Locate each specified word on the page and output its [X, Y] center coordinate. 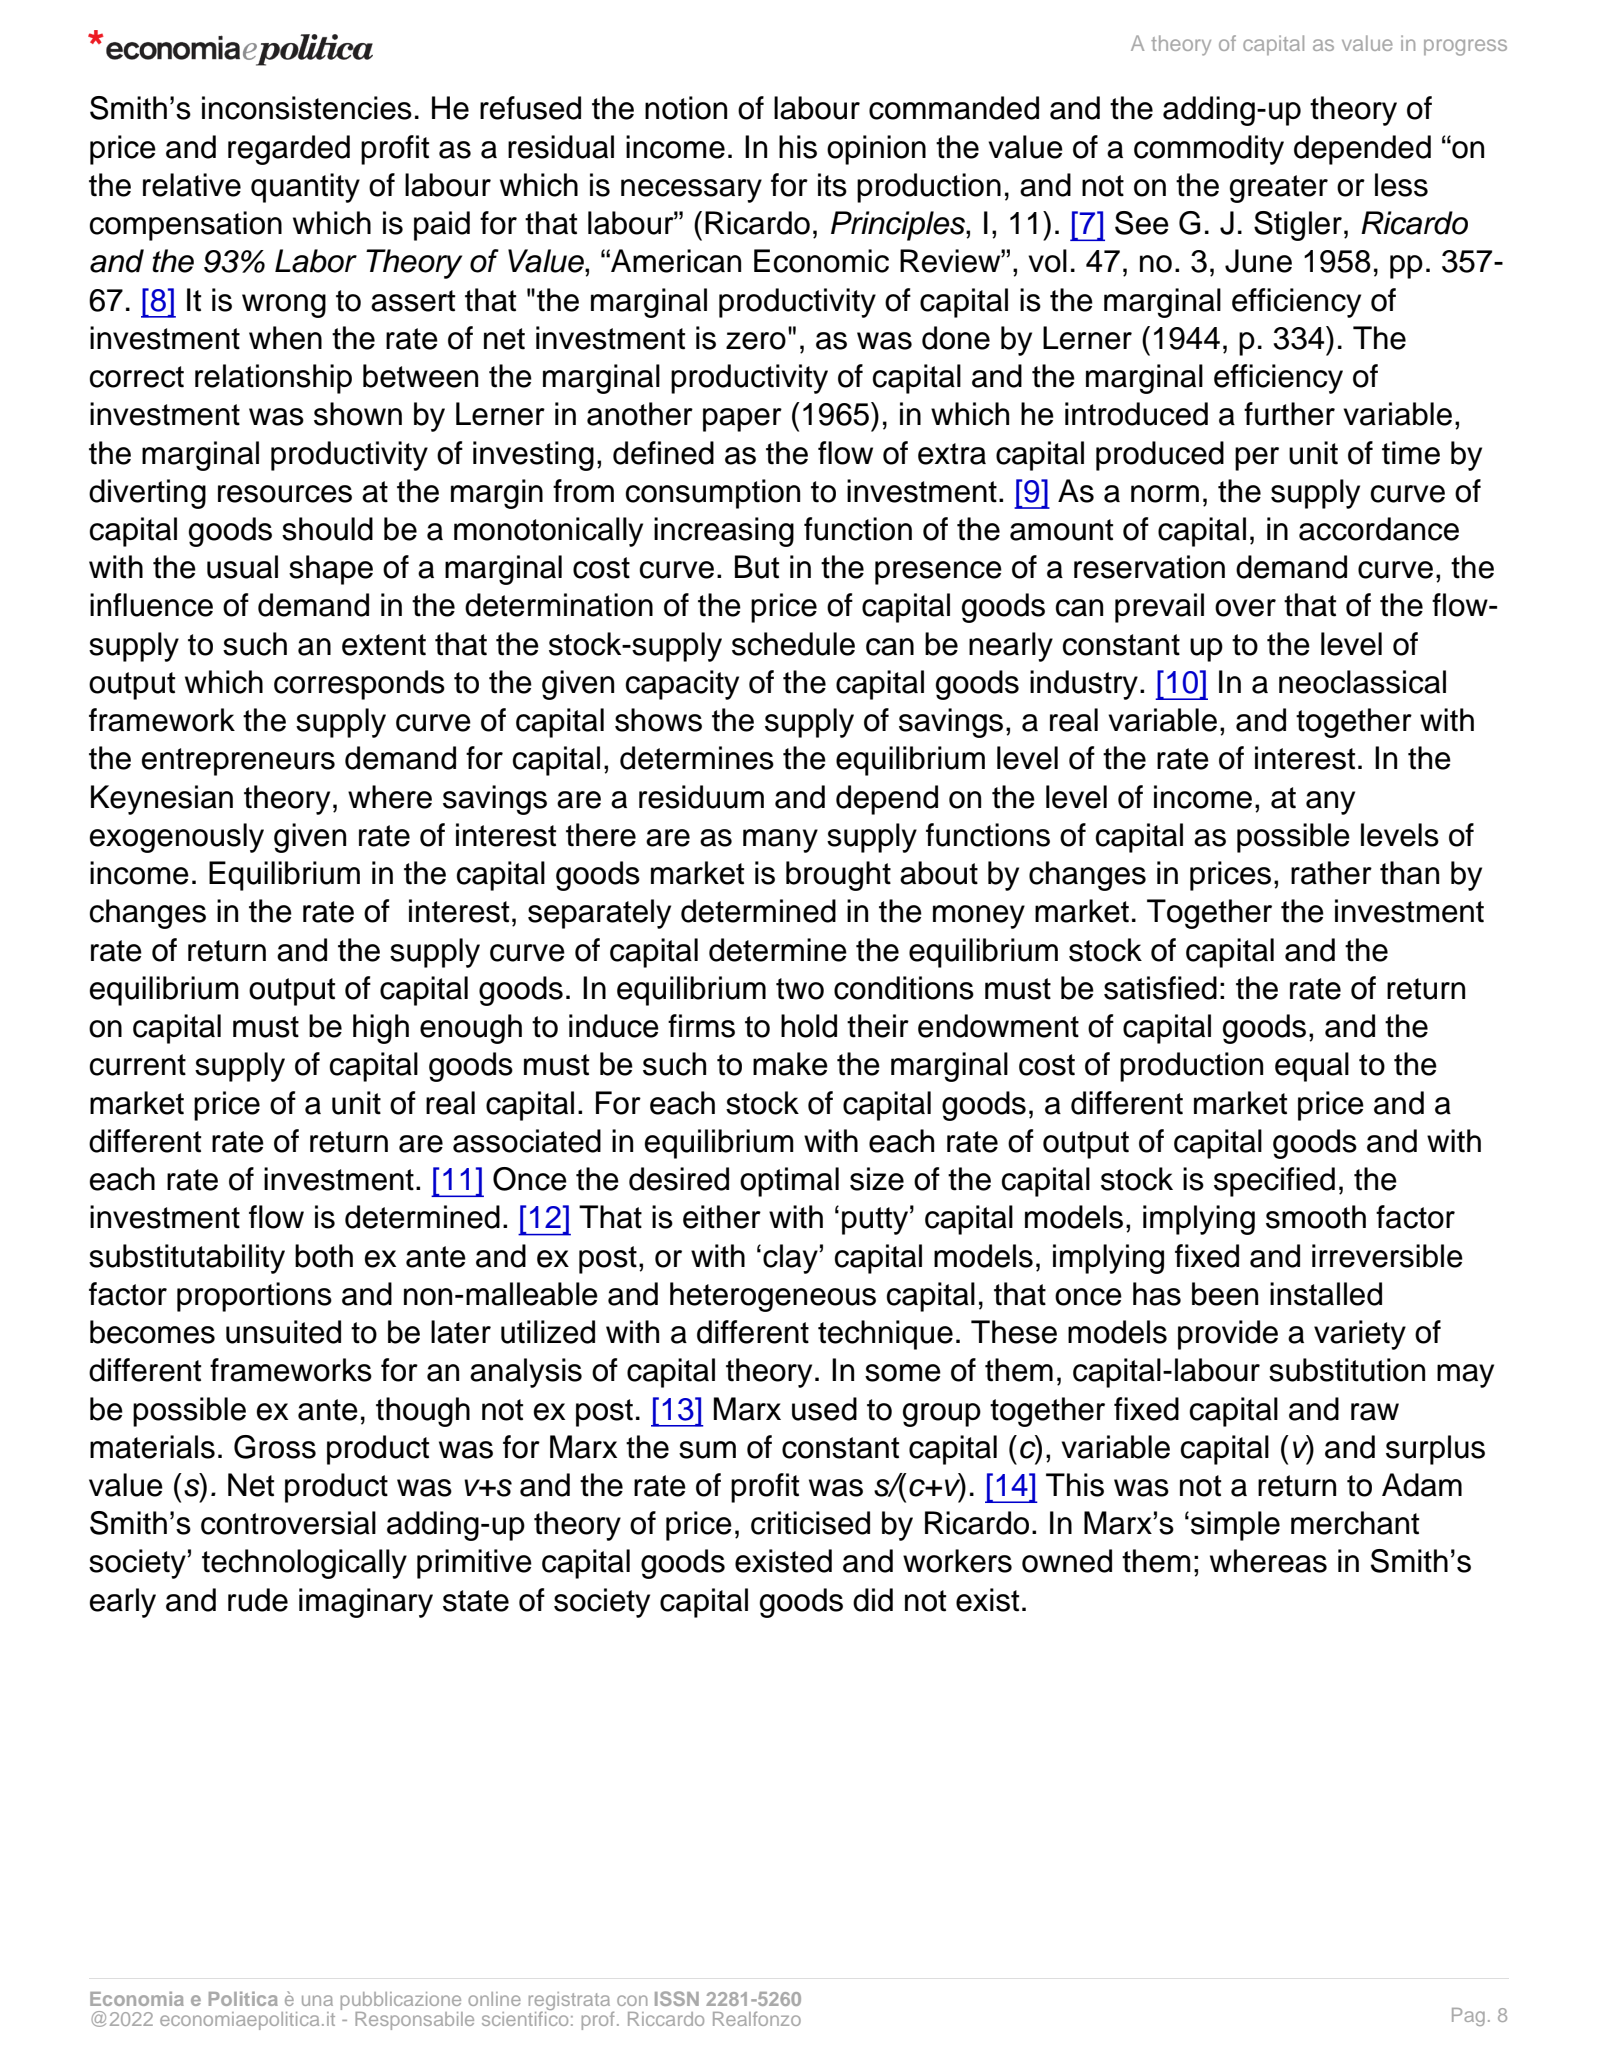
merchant [1355, 1523]
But [757, 567]
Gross [275, 1447]
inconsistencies [307, 108]
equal [1312, 1067]
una [317, 2000]
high [381, 1029]
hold [809, 1026]
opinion [876, 150]
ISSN [677, 1998]
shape [331, 570]
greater [1279, 189]
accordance [1379, 529]
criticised [810, 1523]
